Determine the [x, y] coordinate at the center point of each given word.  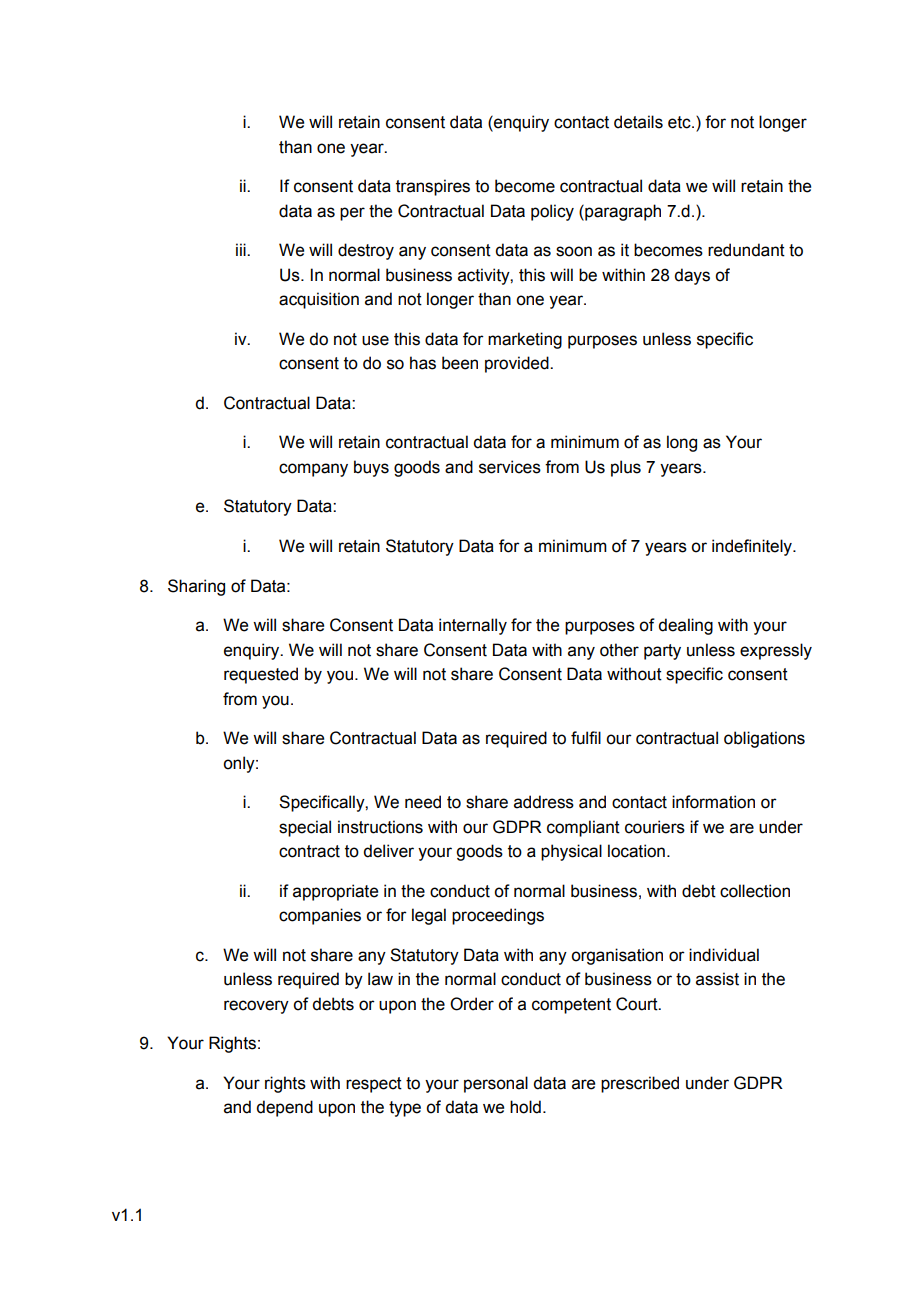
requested [261, 675]
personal [496, 1084]
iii [242, 249]
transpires [433, 187]
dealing [685, 626]
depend [284, 1108]
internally [473, 626]
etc [680, 122]
